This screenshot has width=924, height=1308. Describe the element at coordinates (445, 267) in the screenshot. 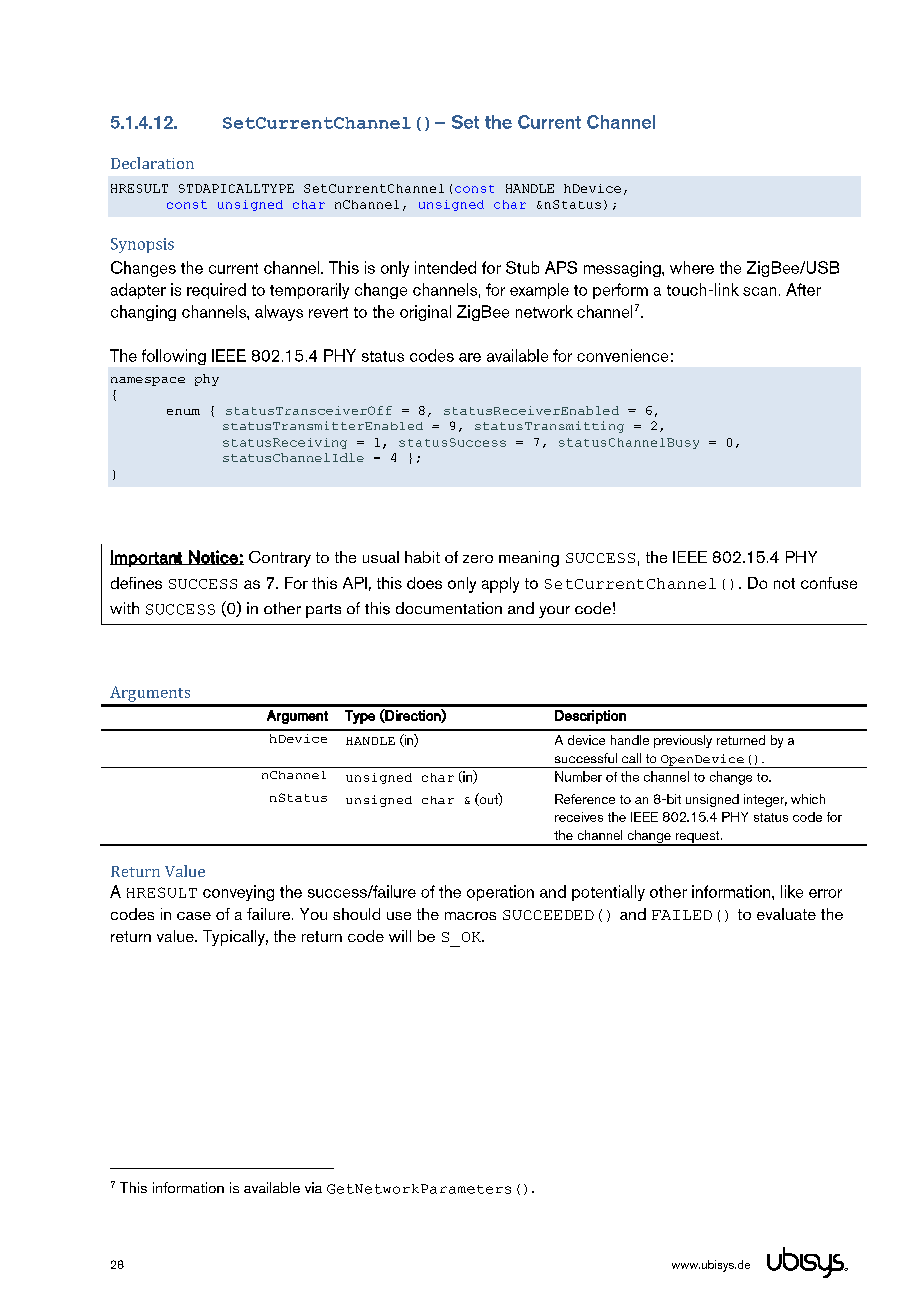

I see `intended` at that location.
